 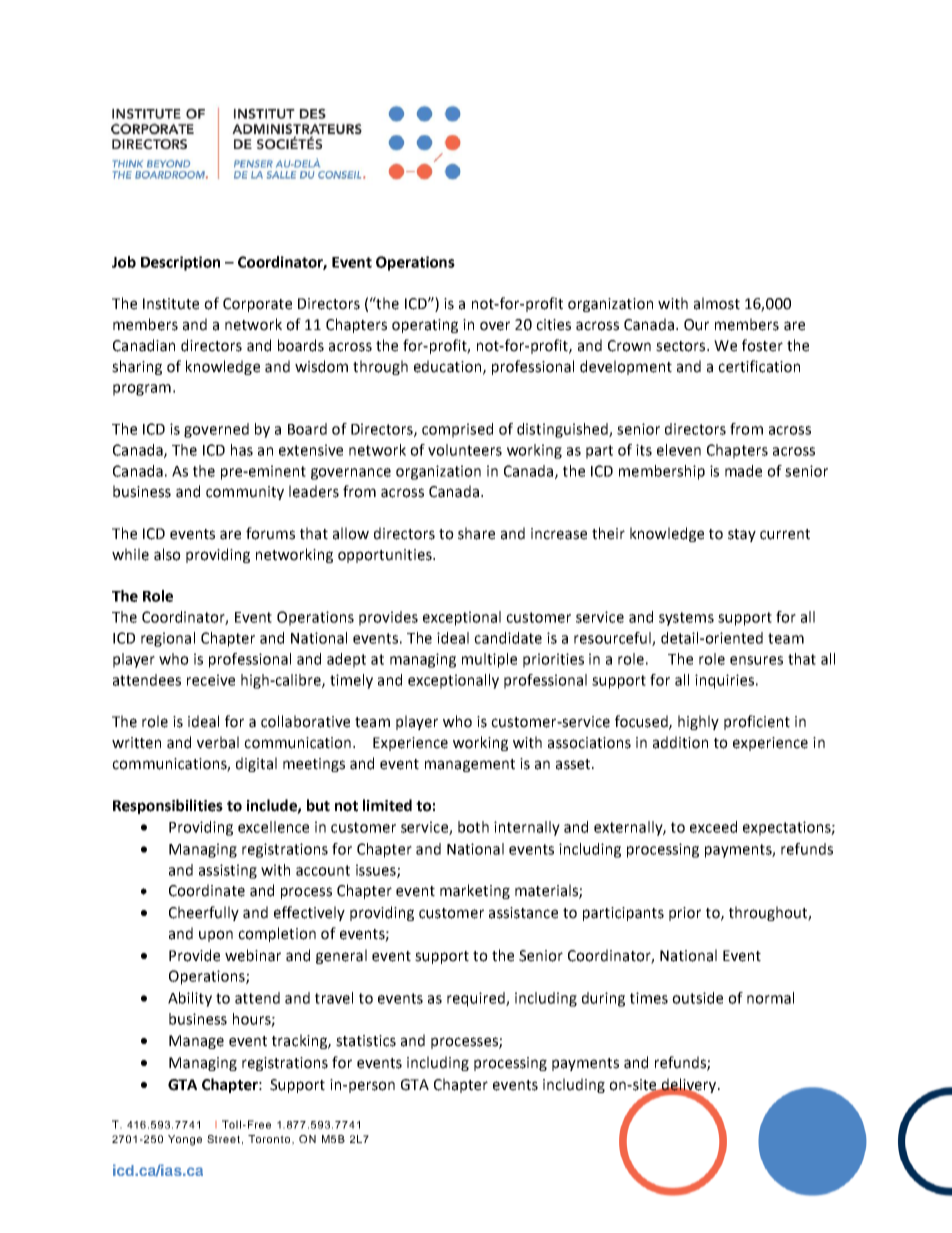 What do you see at coordinates (223, 1139) in the image?
I see `Street` at bounding box center [223, 1139].
